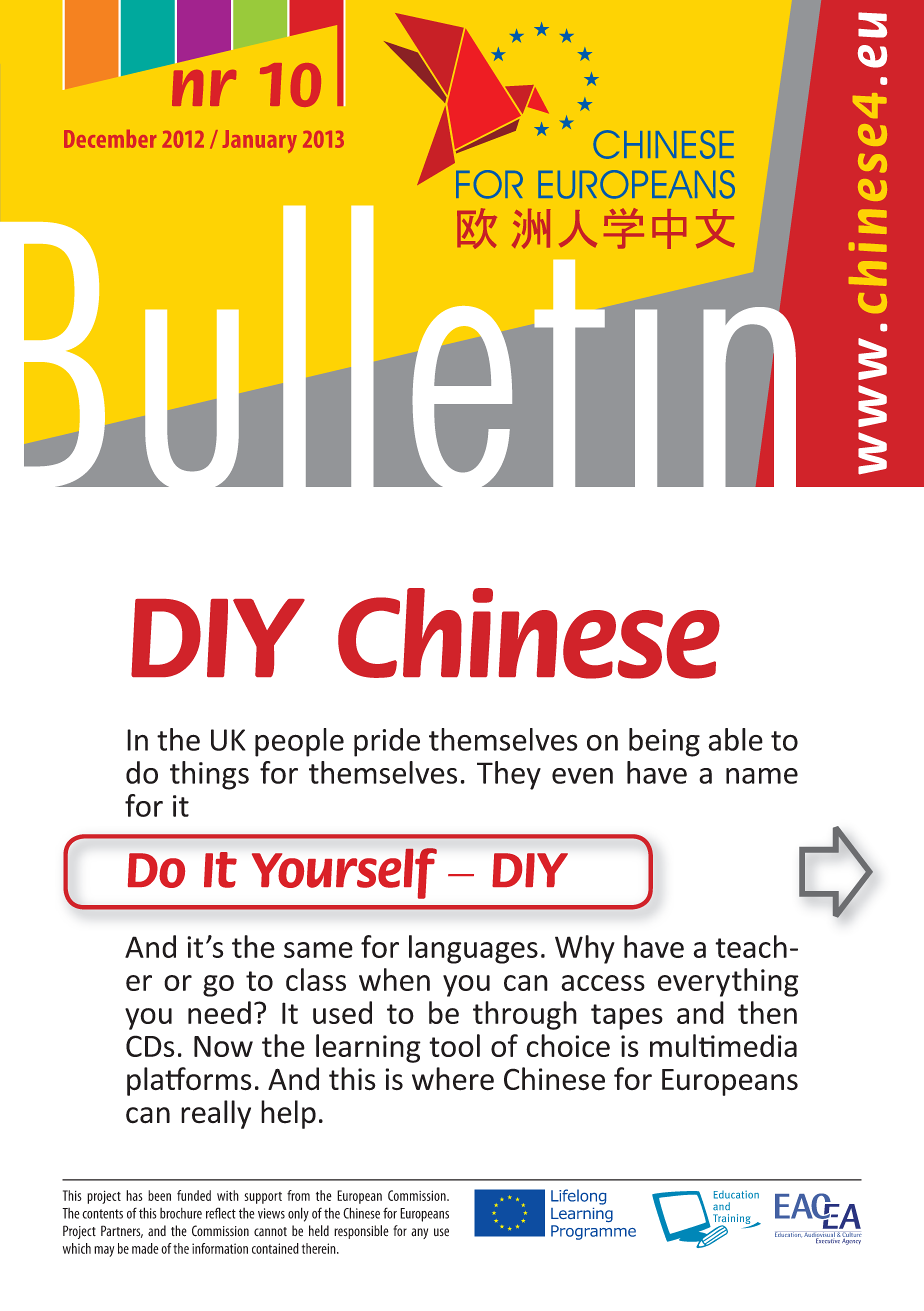 Image resolution: width=924 pixels, height=1311 pixels. Describe the element at coordinates (110, 139) in the page. I see `December` at that location.
